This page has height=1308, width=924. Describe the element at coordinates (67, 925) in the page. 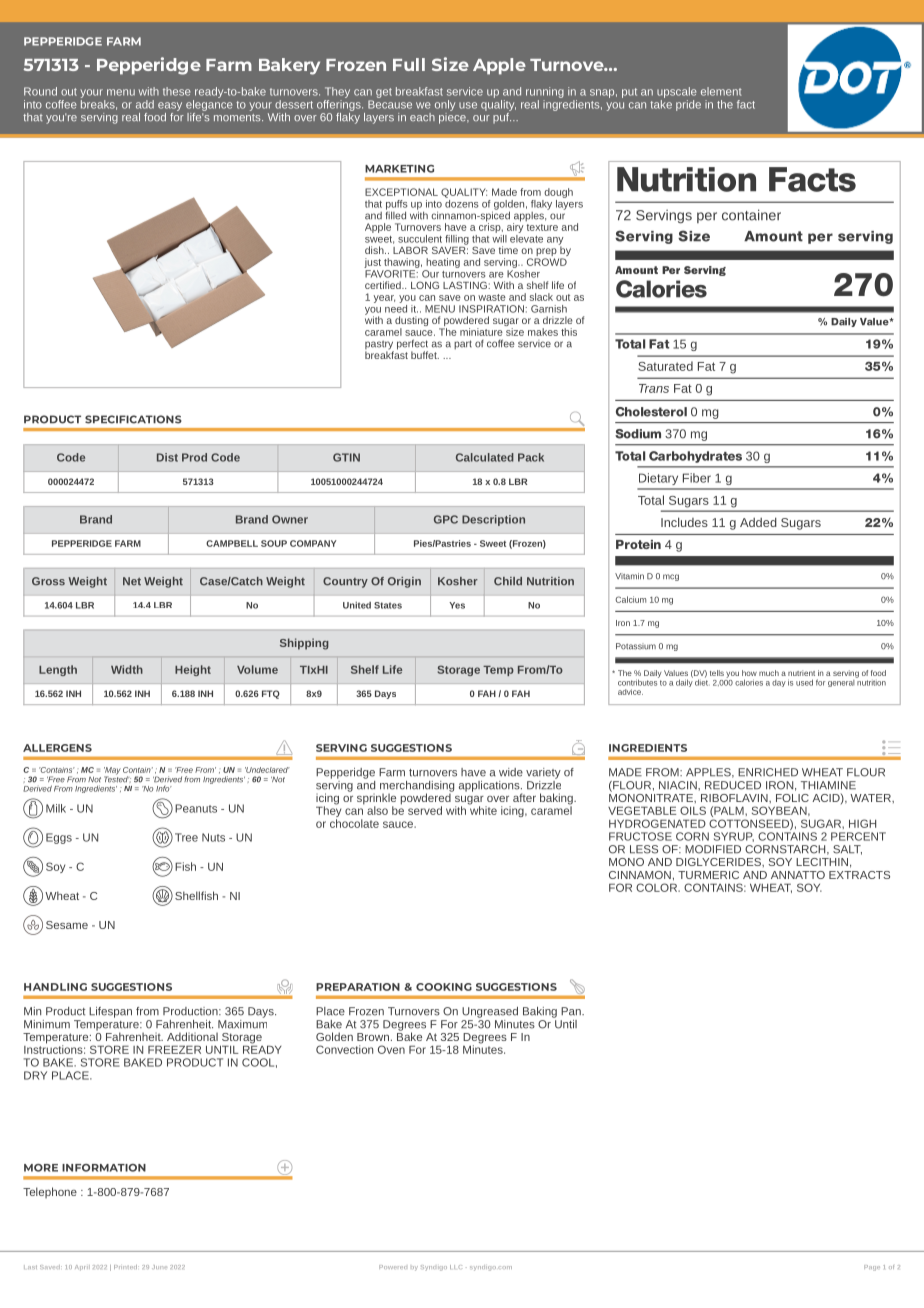

I see `Sesame` at that location.
